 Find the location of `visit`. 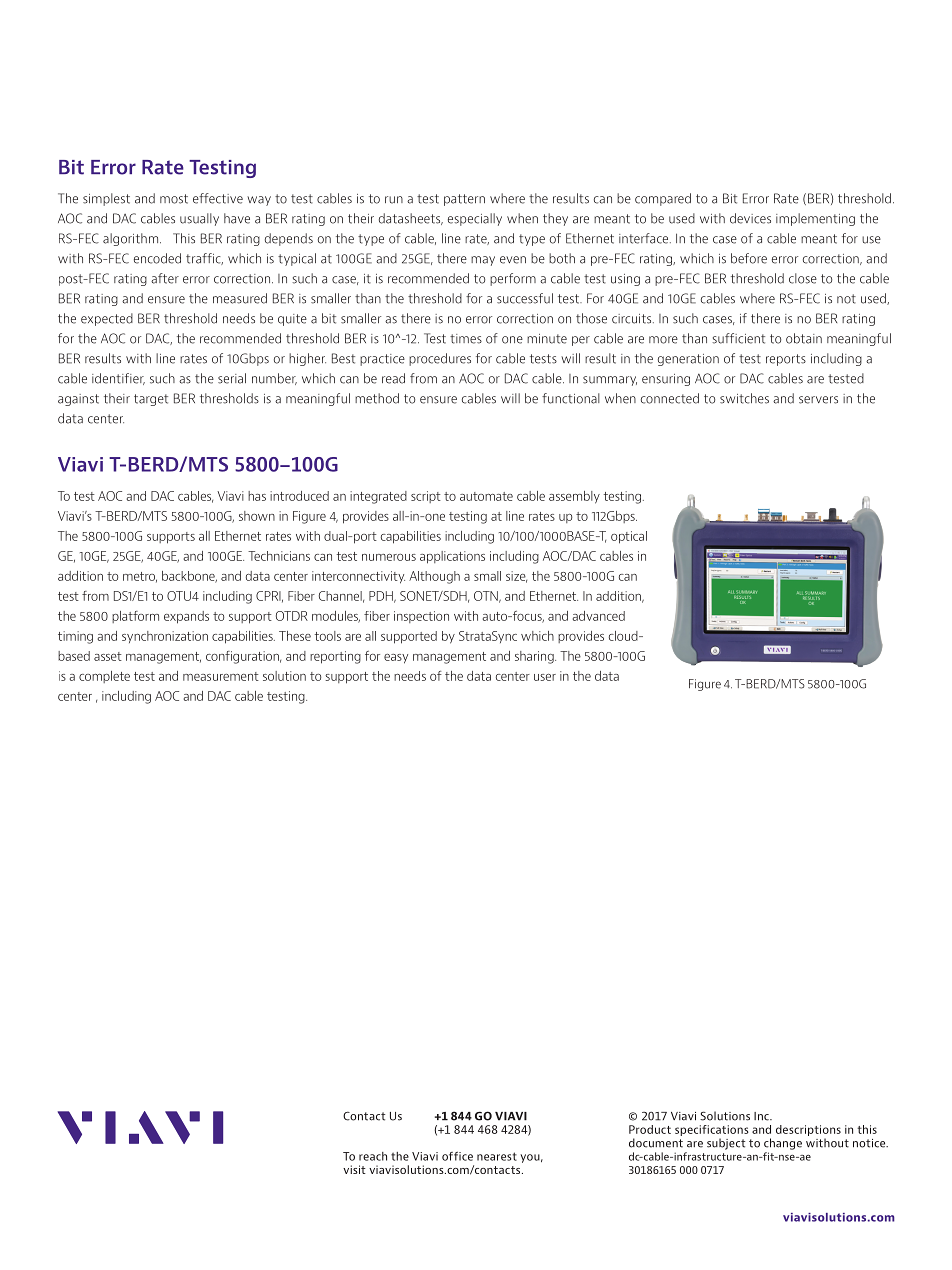

visit is located at coordinates (354, 1169).
